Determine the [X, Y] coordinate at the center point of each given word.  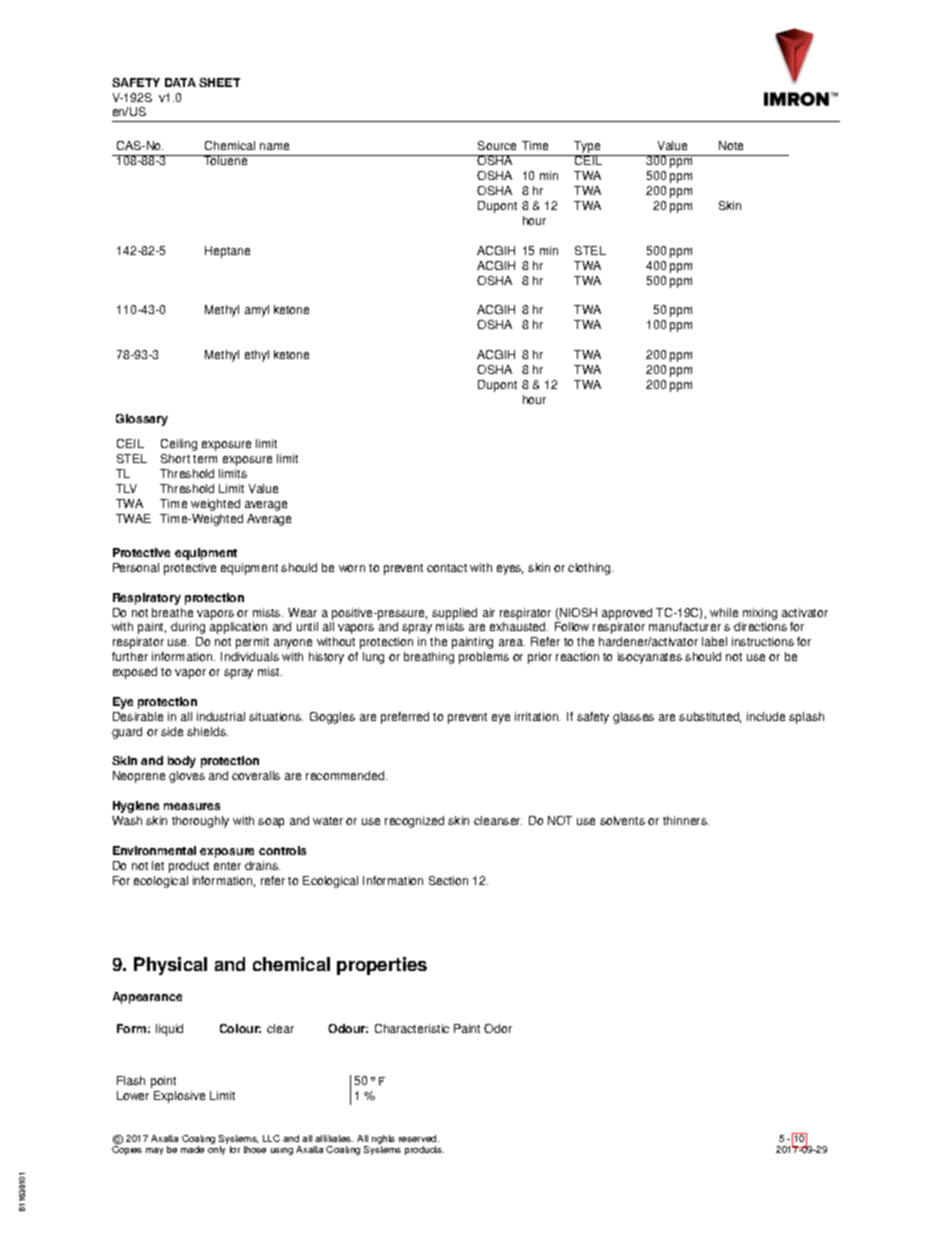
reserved [419, 1138]
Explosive [179, 1097]
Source [497, 145]
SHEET [219, 82]
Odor [498, 1028]
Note [731, 145]
